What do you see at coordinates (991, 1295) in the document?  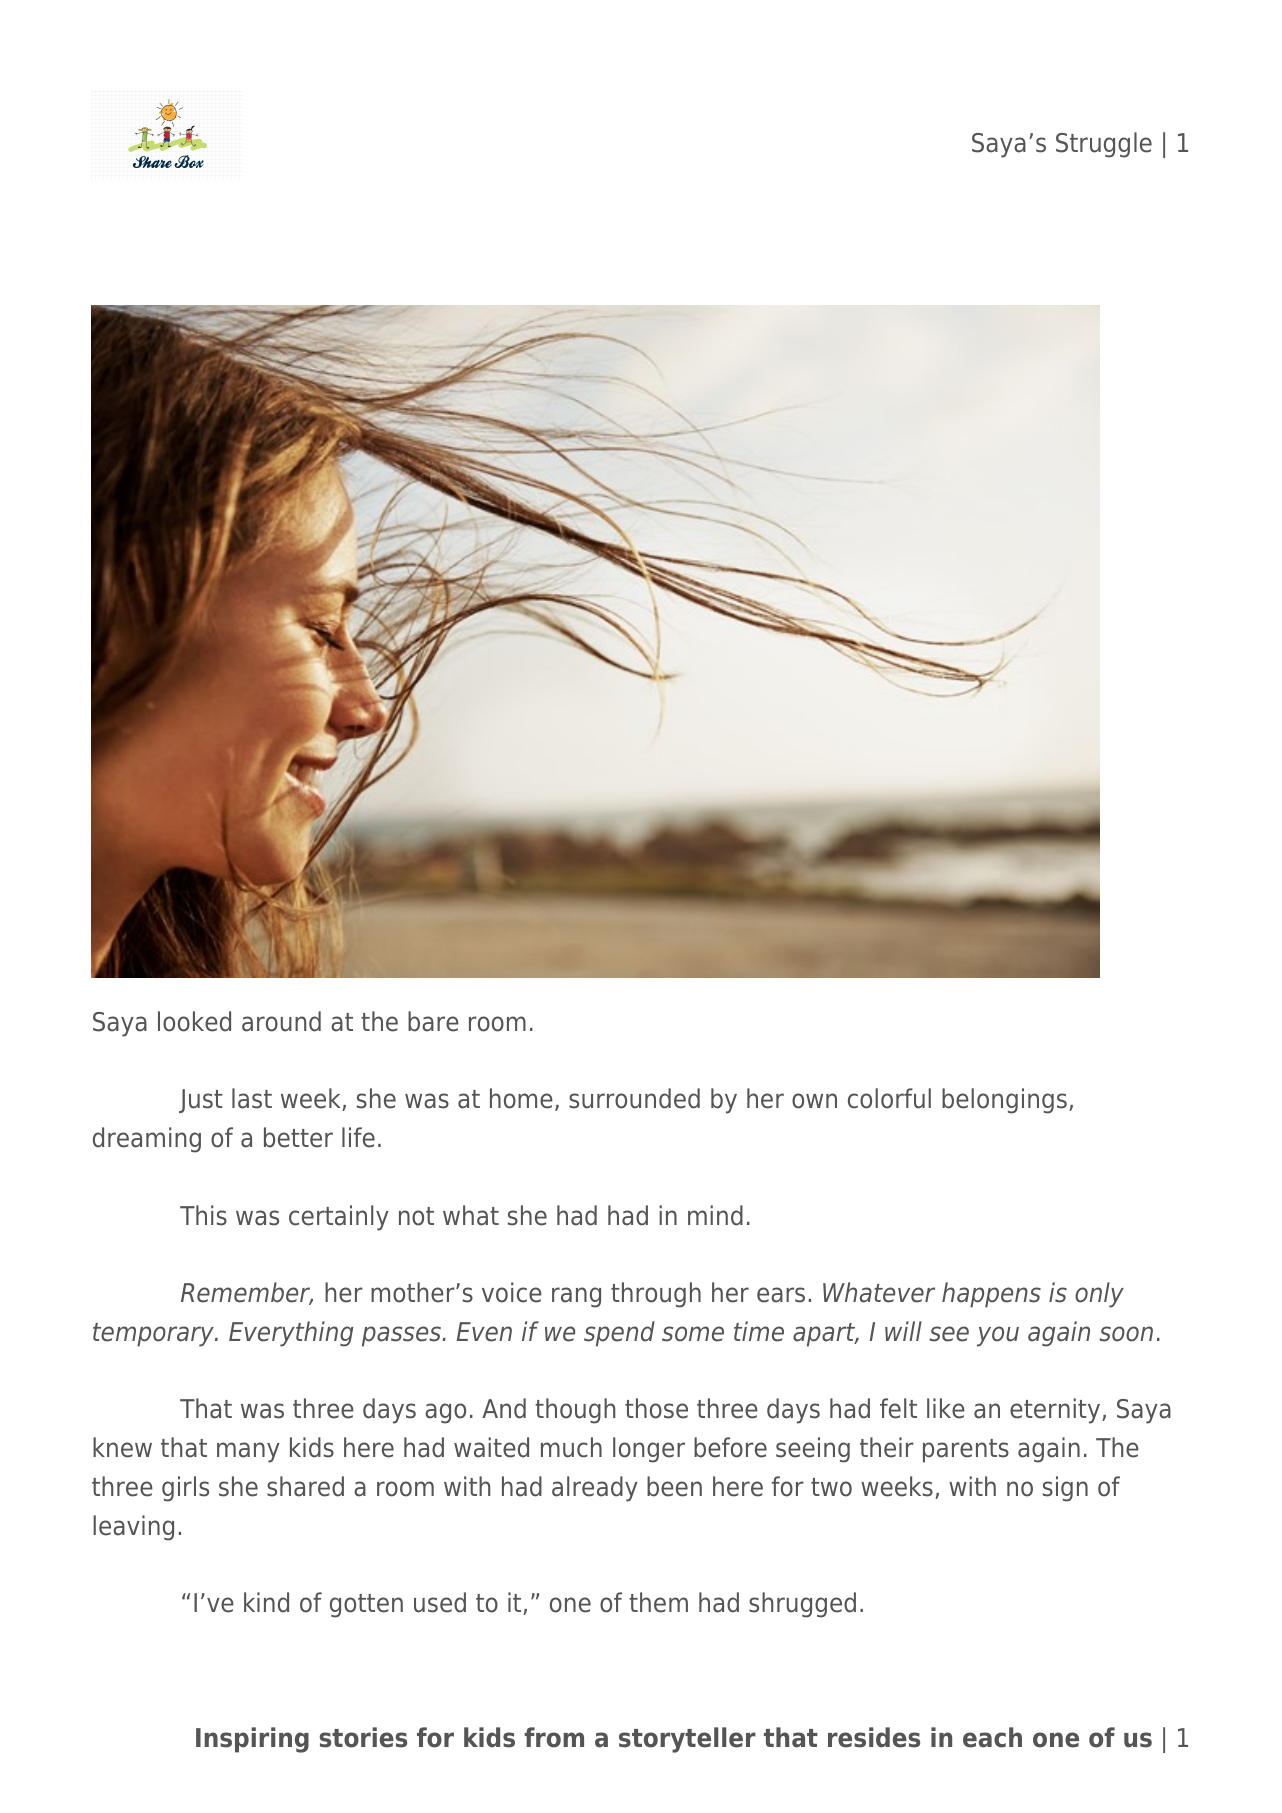 I see `happens` at bounding box center [991, 1295].
